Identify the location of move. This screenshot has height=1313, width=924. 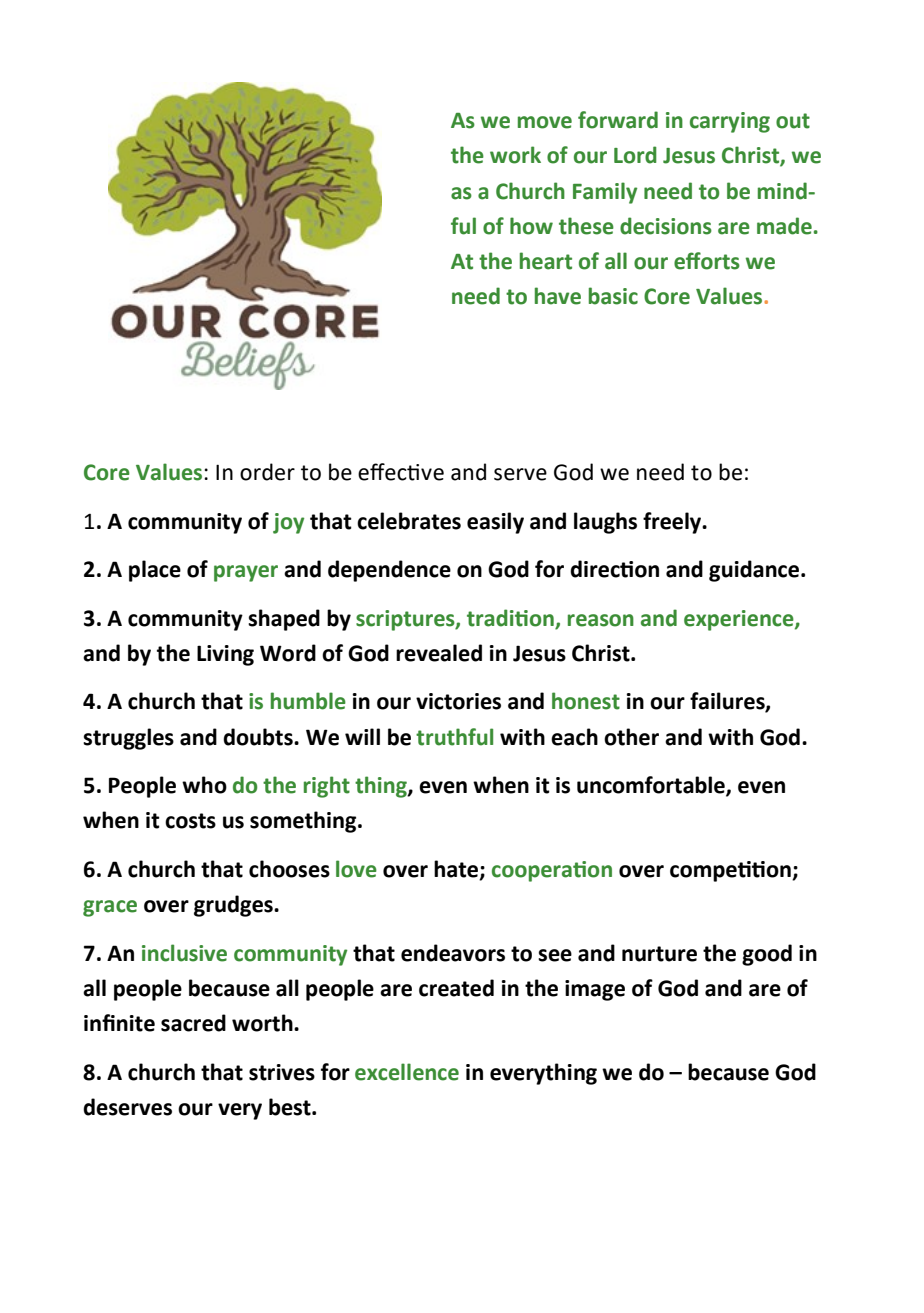
(545, 122).
